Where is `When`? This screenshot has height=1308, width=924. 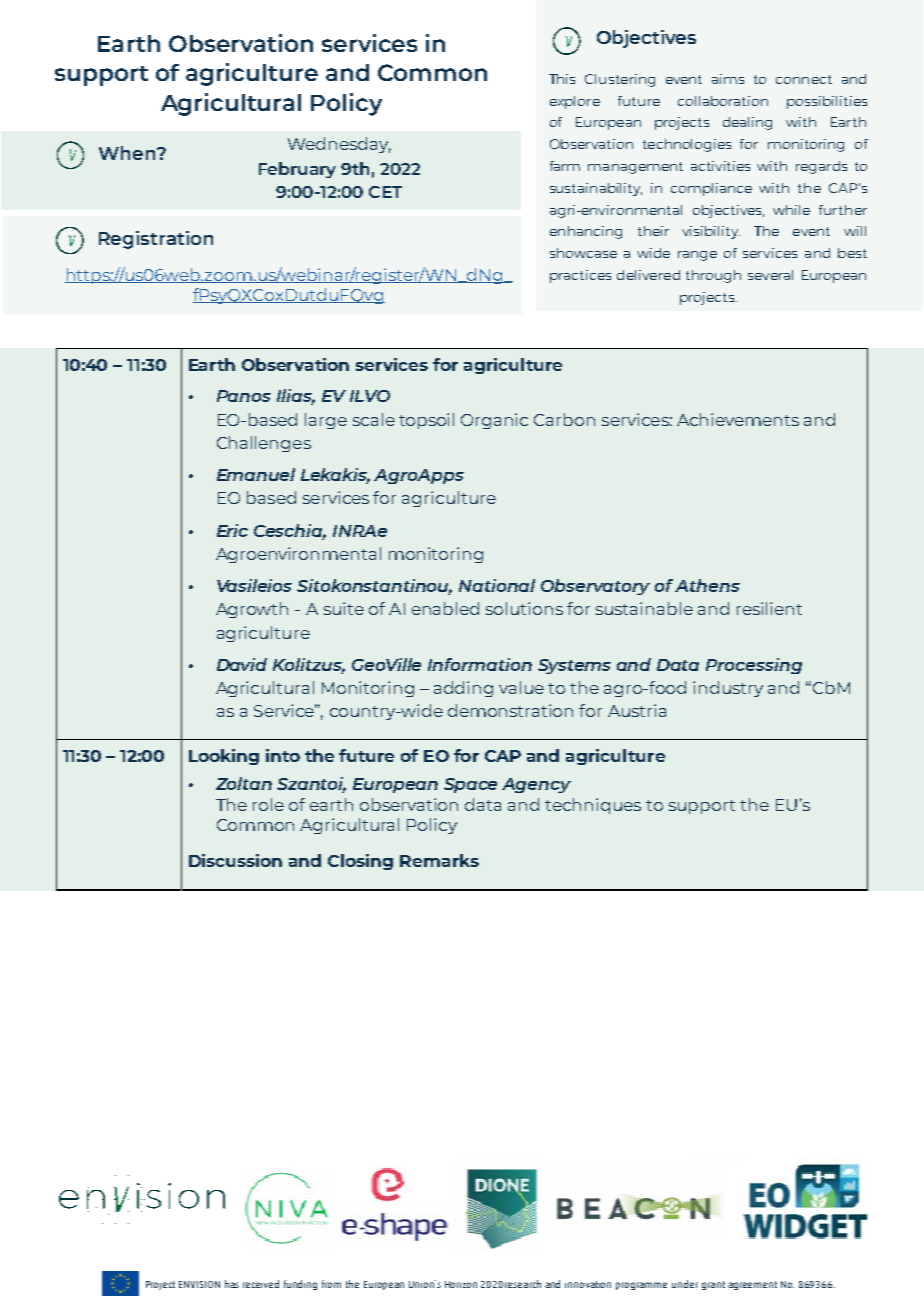
When is located at coordinates (127, 153).
